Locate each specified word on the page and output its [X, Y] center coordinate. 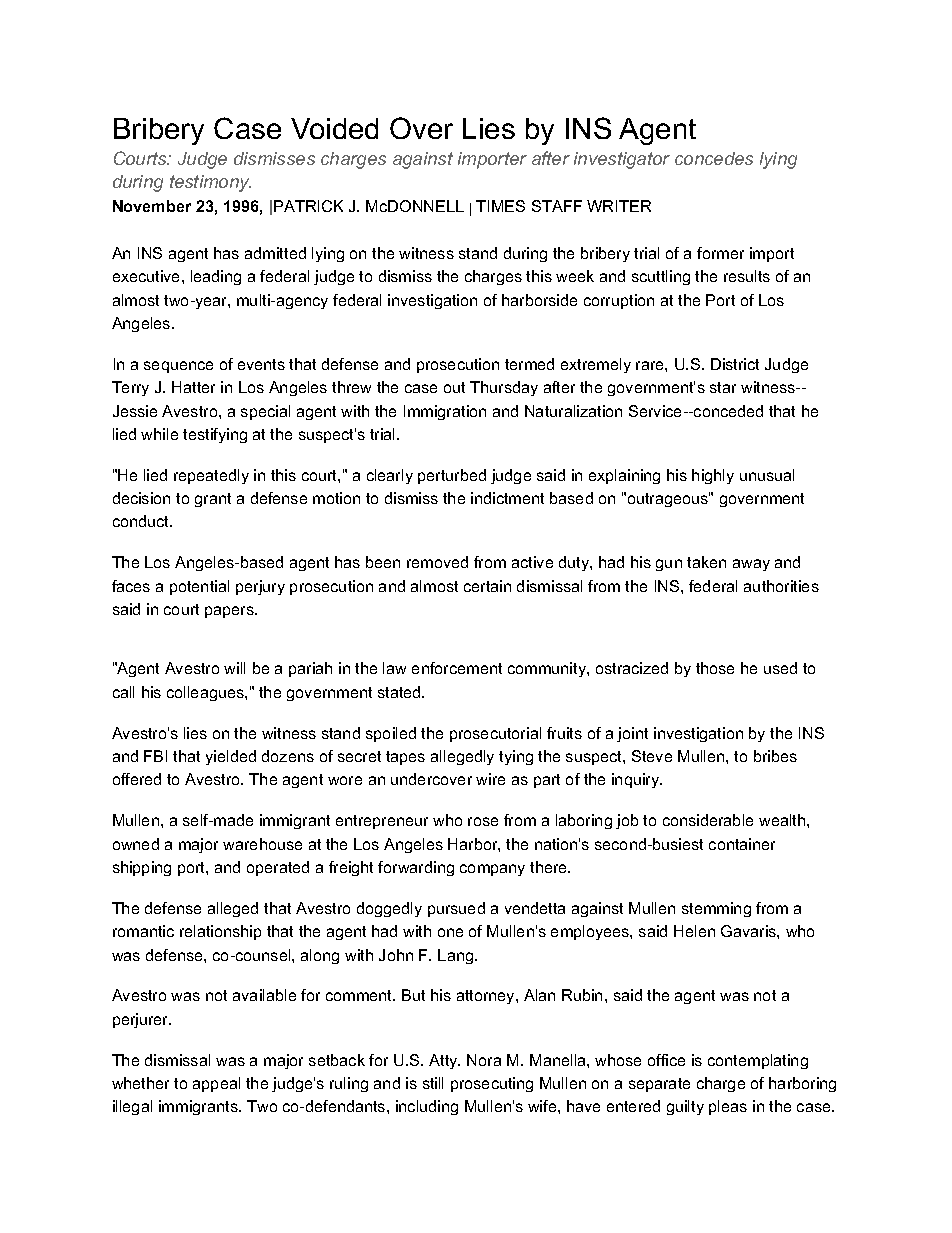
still [433, 1083]
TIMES [500, 206]
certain [487, 586]
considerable [708, 820]
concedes [714, 158]
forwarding [416, 868]
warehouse [262, 844]
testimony [210, 183]
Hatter [193, 387]
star [723, 387]
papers [230, 612]
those [715, 668]
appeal [216, 1084]
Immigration [445, 412]
